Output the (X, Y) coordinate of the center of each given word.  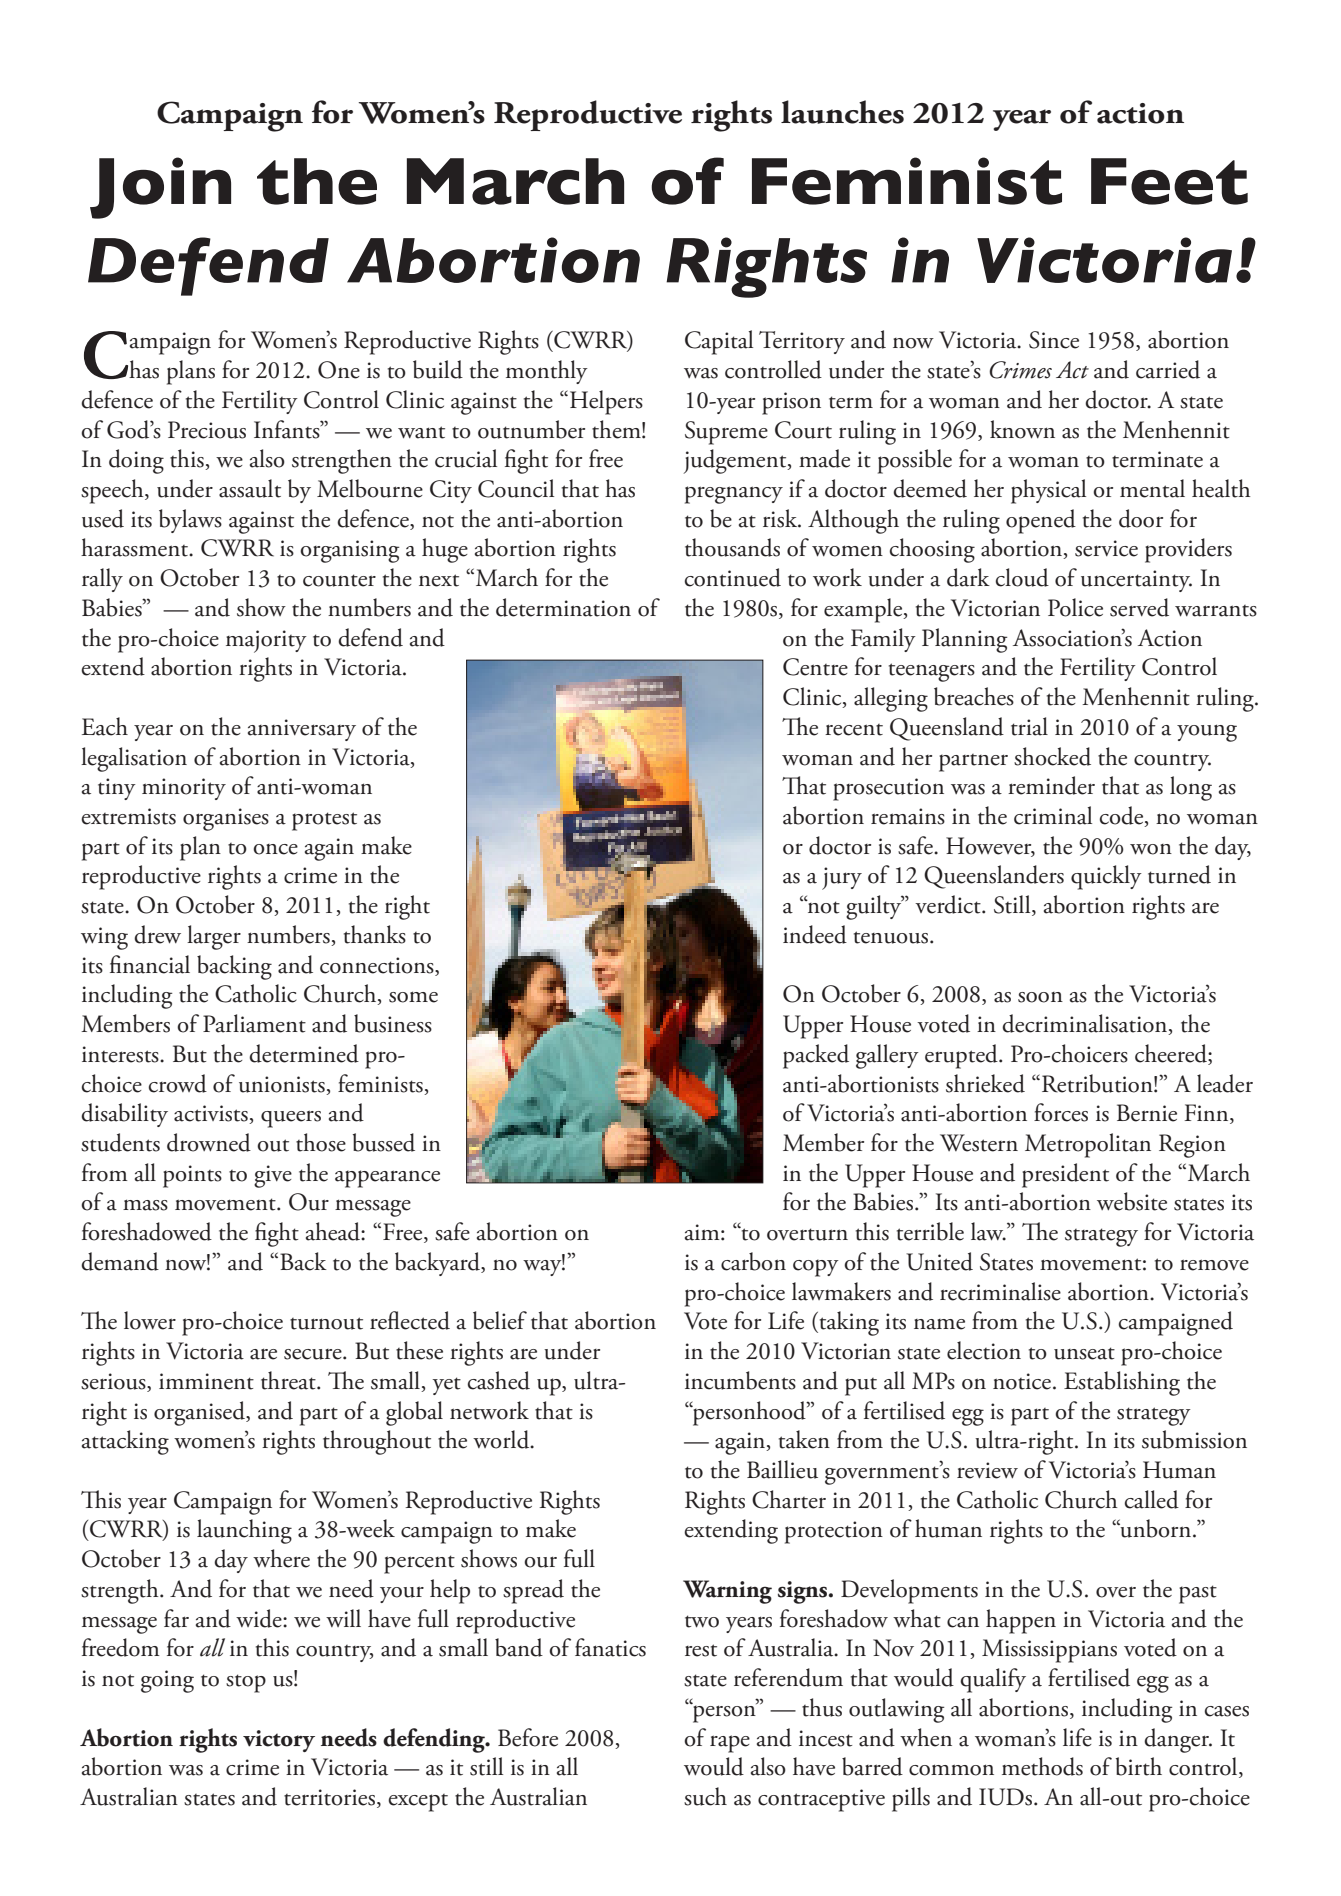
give (273, 1176)
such (705, 1796)
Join (160, 188)
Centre (815, 667)
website (1132, 1201)
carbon (753, 1261)
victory (279, 1741)
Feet (1169, 181)
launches (842, 112)
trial (1029, 726)
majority (266, 641)
